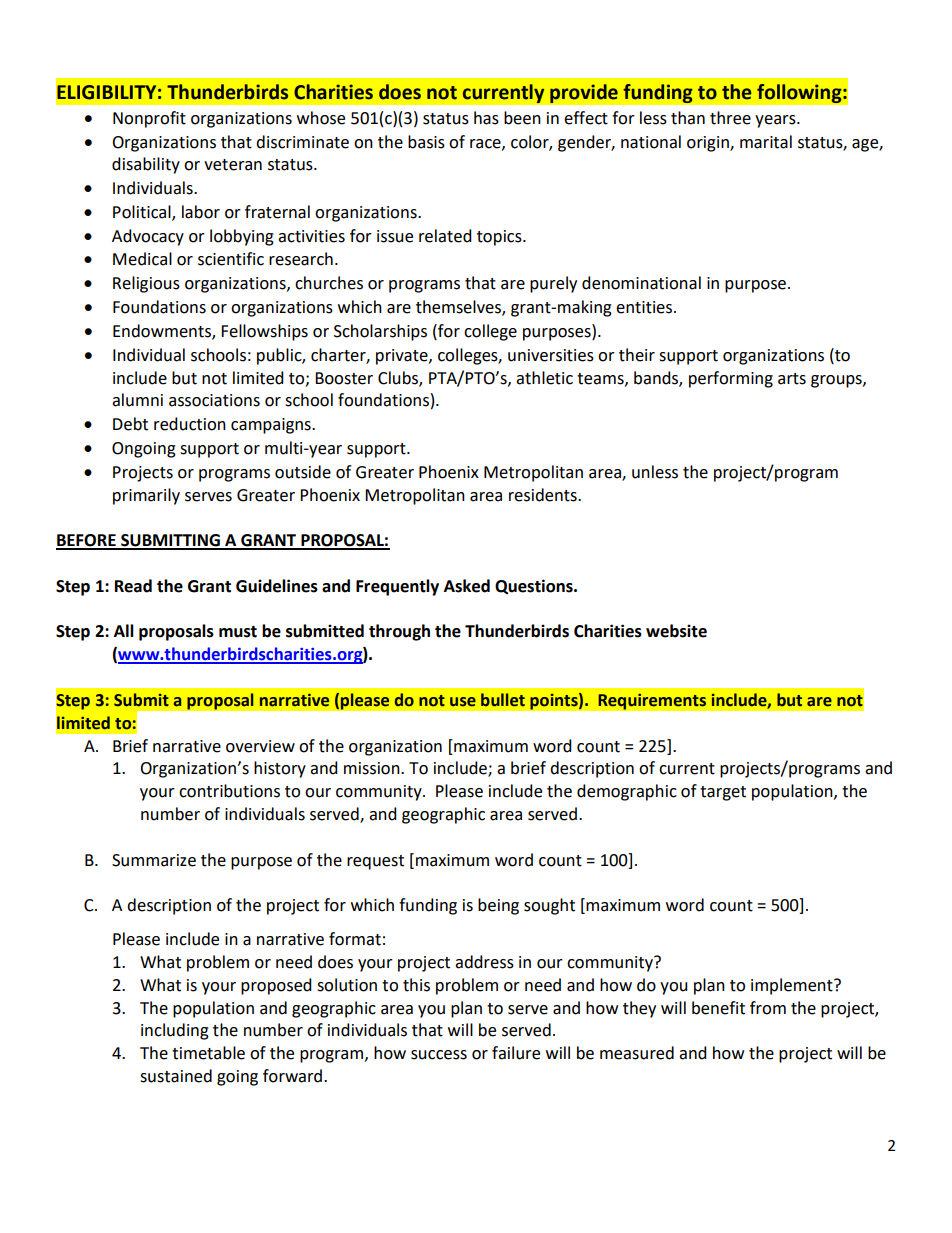 The width and height of the screenshot is (952, 1233). I want to click on including, so click(175, 1031).
